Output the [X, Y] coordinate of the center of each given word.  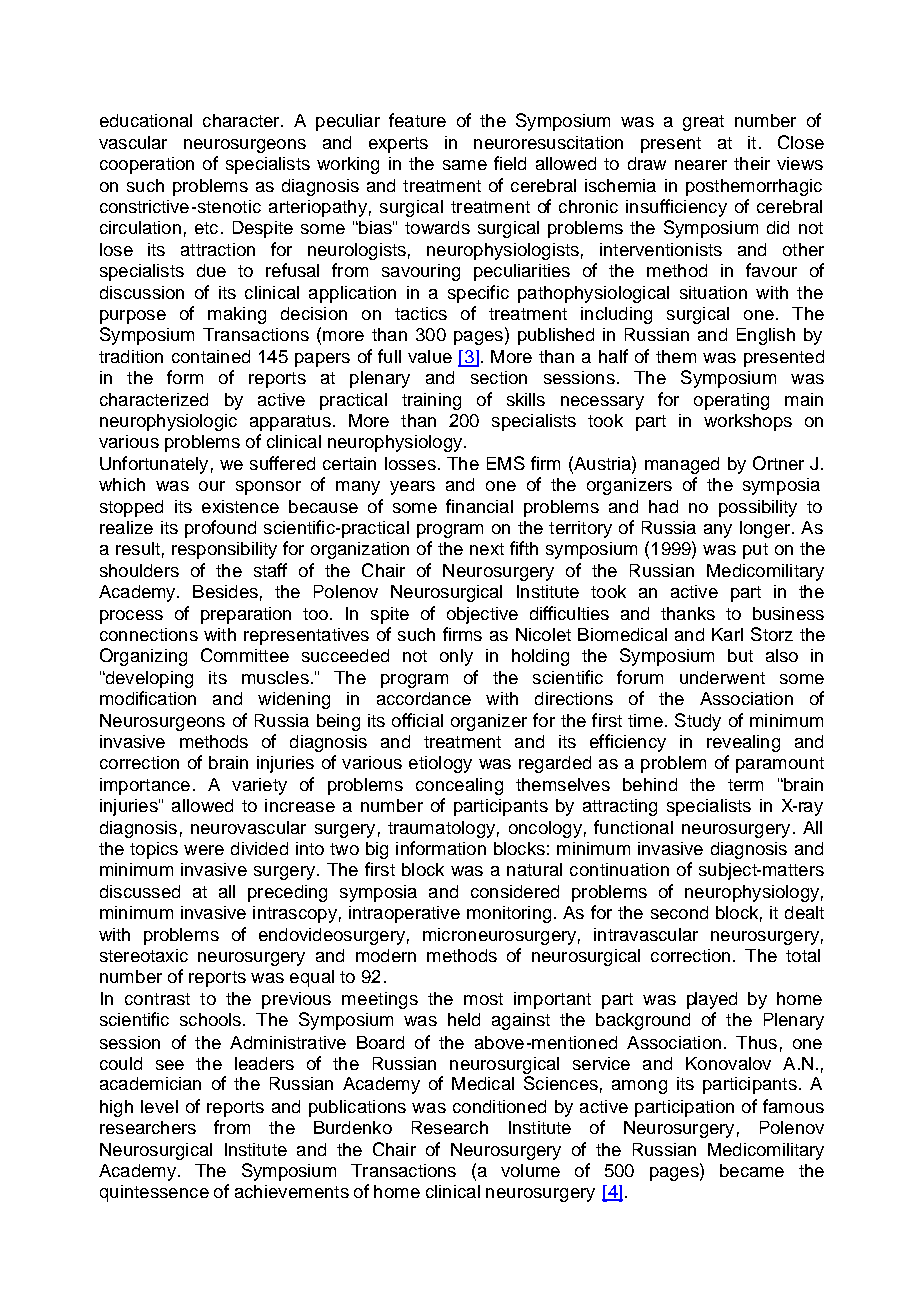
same [465, 165]
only [456, 657]
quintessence [154, 1193]
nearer [701, 165]
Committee [245, 655]
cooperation [147, 165]
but [740, 655]
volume [530, 1170]
